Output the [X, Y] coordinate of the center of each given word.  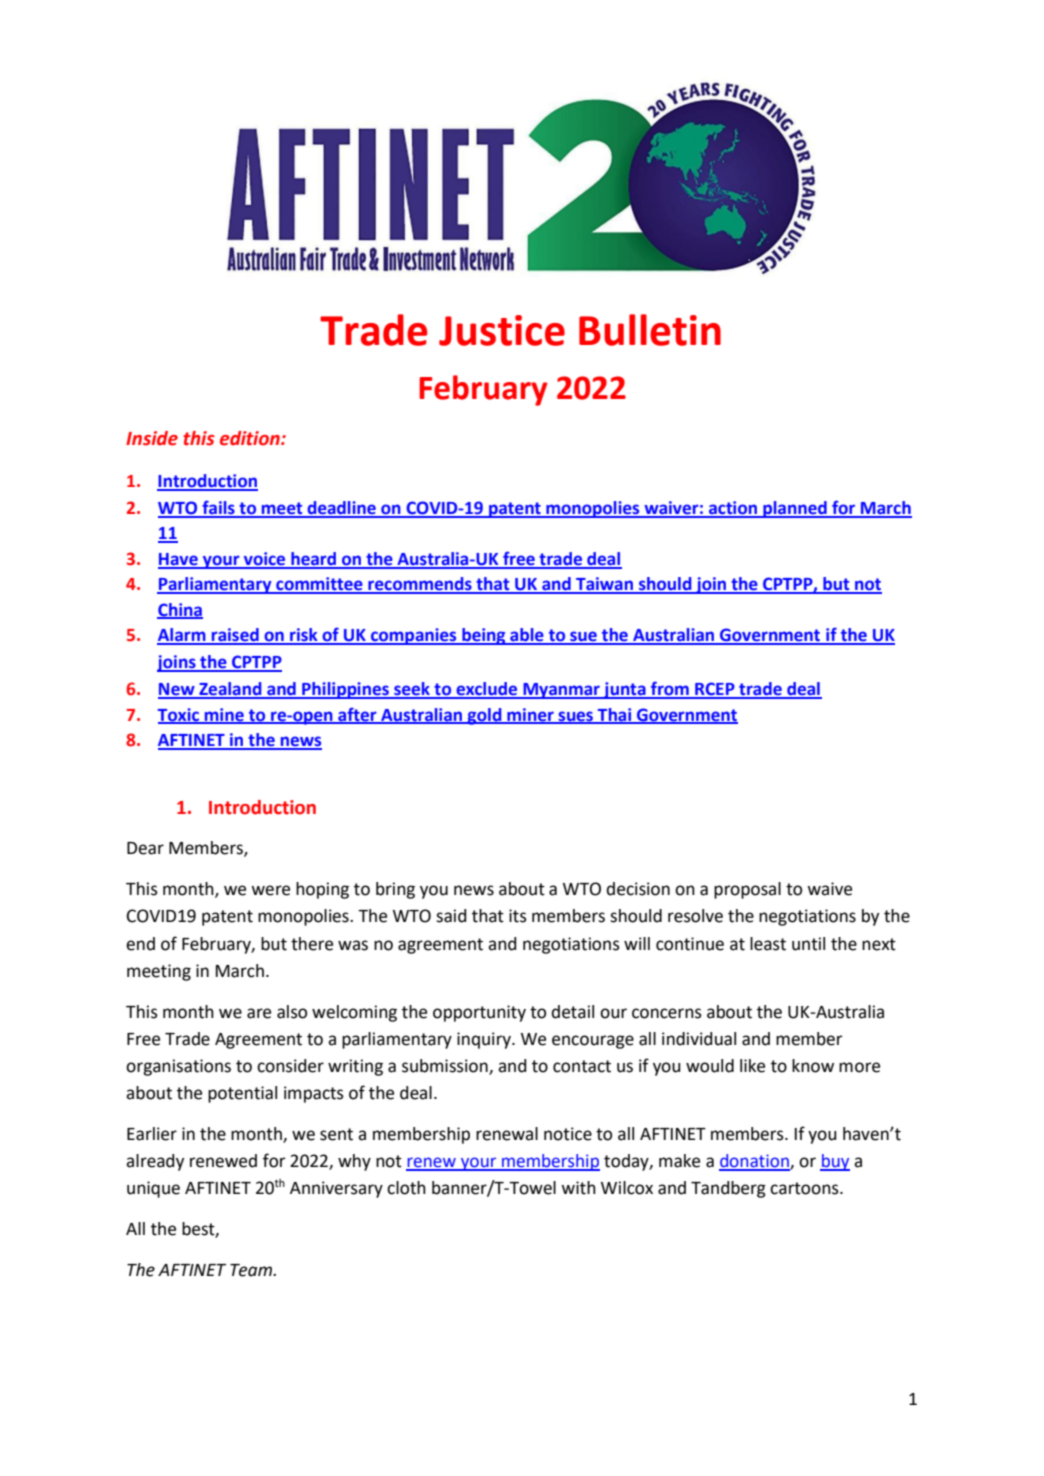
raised [235, 636]
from [670, 689]
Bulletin [650, 330]
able [527, 636]
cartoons [805, 1188]
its [518, 916]
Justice [502, 330]
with [578, 1188]
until [808, 944]
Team [252, 1270]
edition [251, 438]
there [312, 944]
